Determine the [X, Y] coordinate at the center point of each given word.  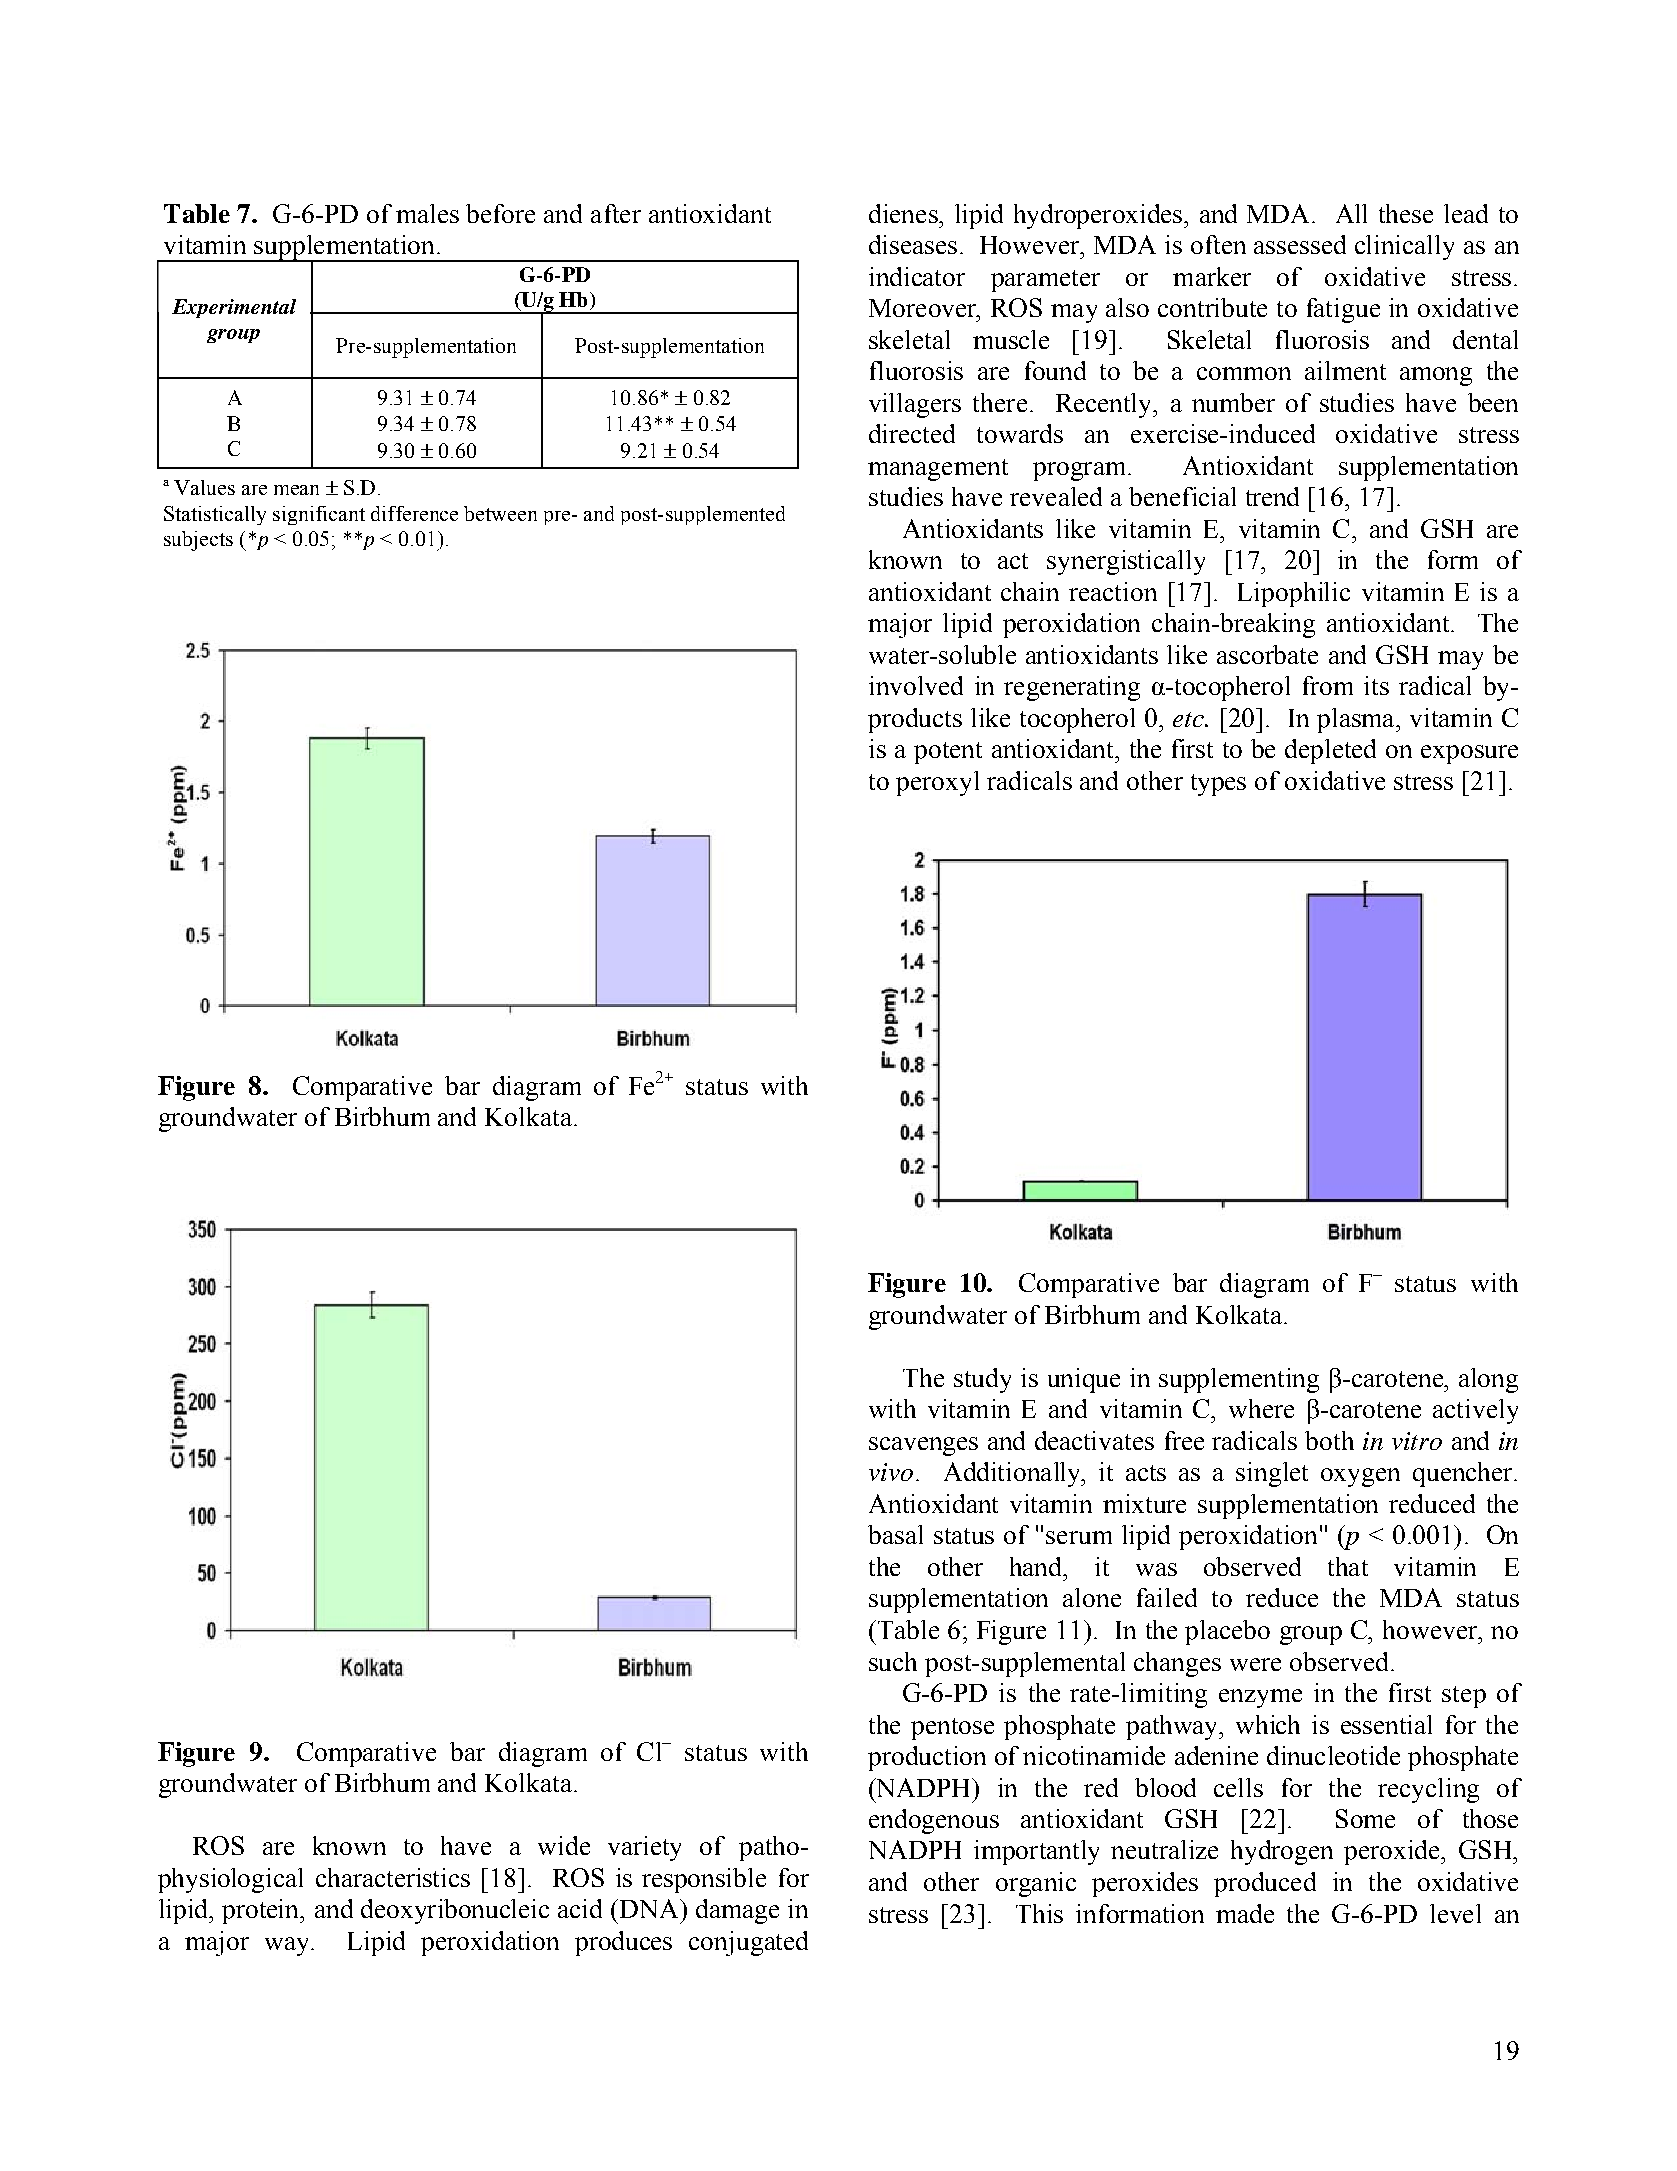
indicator [917, 276]
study [982, 1380]
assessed [1300, 244]
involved [916, 685]
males [427, 213]
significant [319, 515]
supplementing [1239, 1380]
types [1218, 785]
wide [564, 1845]
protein [262, 1911]
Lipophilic [1294, 594]
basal [895, 1534]
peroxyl [937, 783]
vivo [891, 1472]
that [1348, 1566]
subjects [198, 541]
